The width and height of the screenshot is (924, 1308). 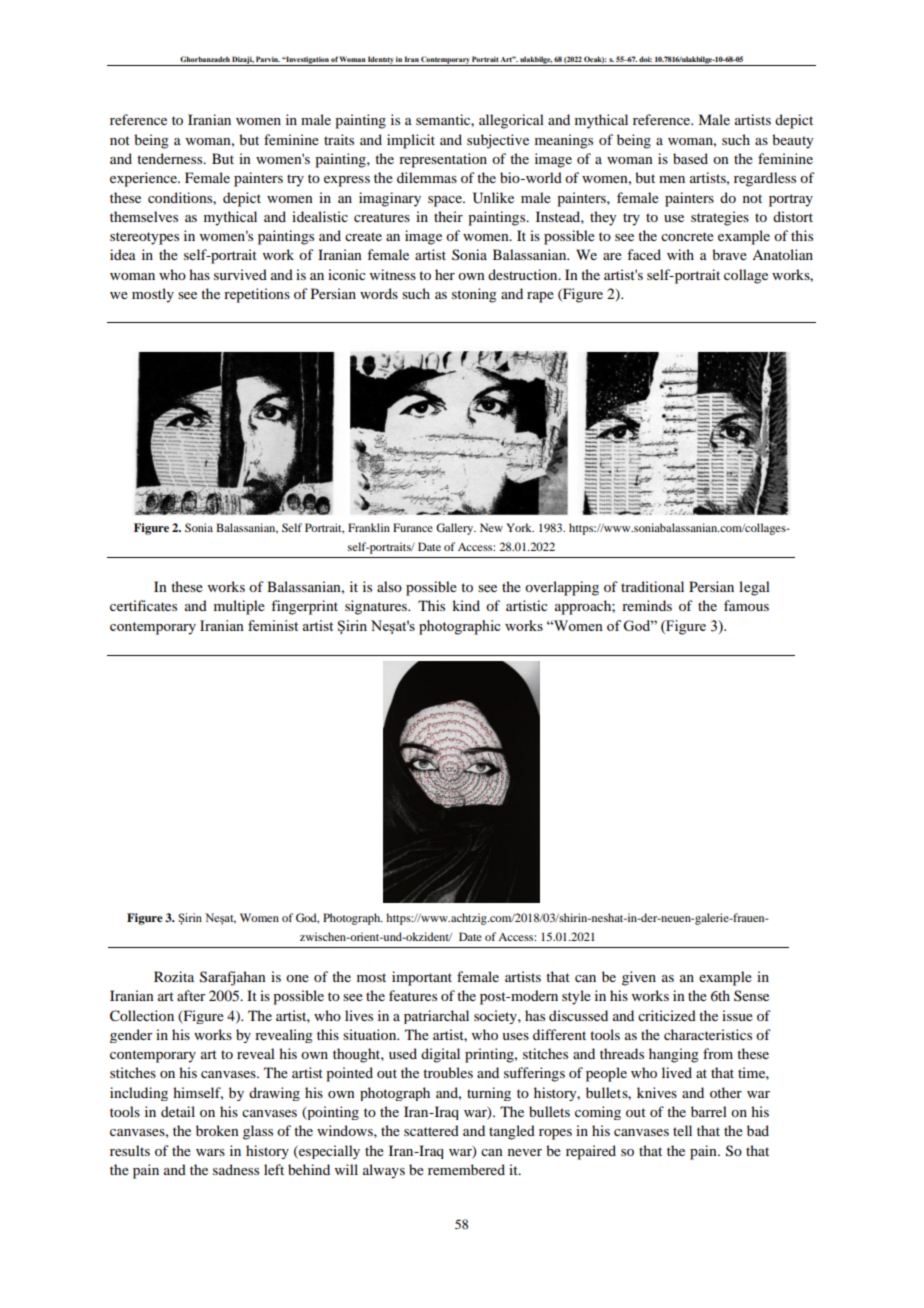 What do you see at coordinates (754, 588) in the screenshot?
I see `legal` at bounding box center [754, 588].
